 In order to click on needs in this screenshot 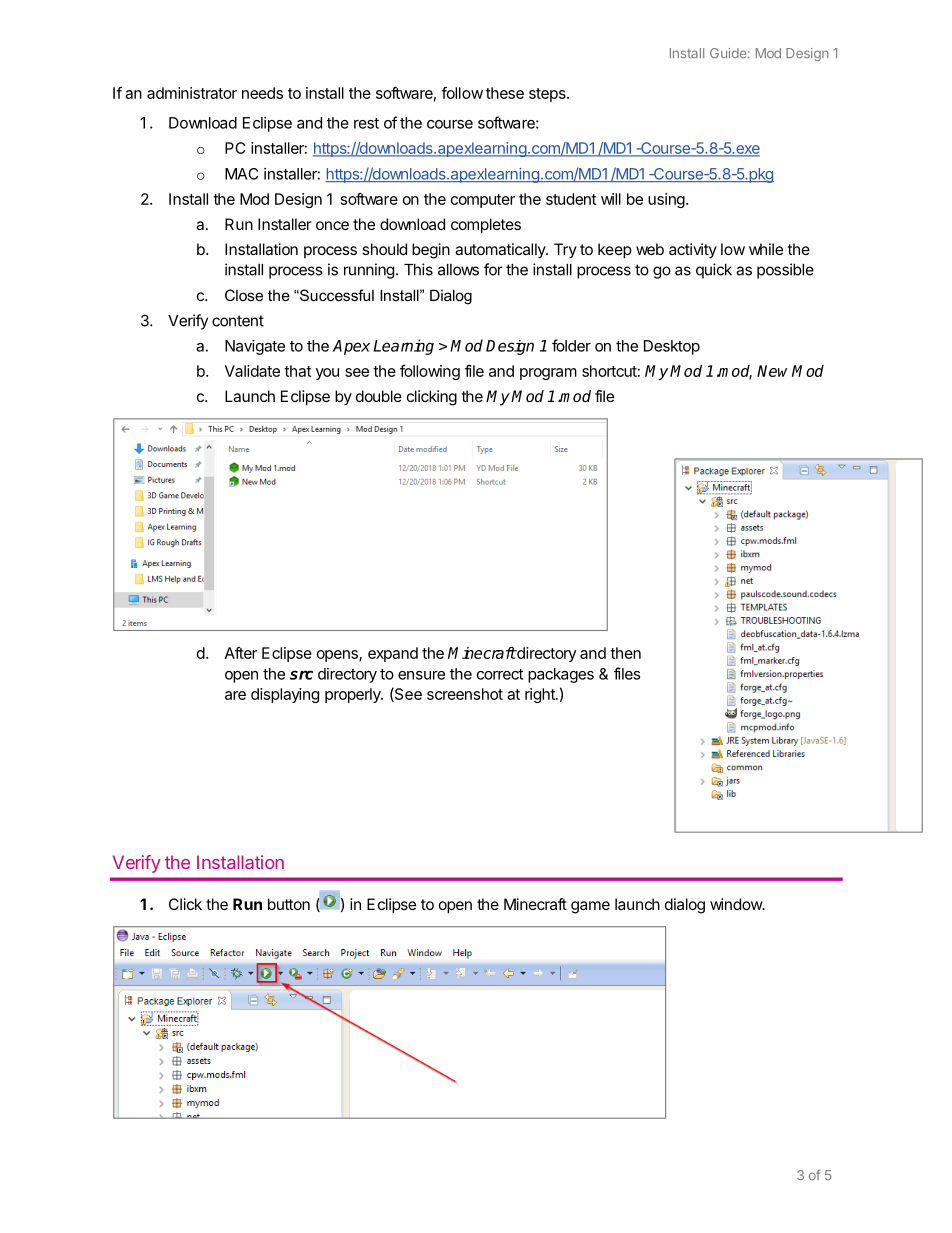, I will do `click(262, 93)`.
